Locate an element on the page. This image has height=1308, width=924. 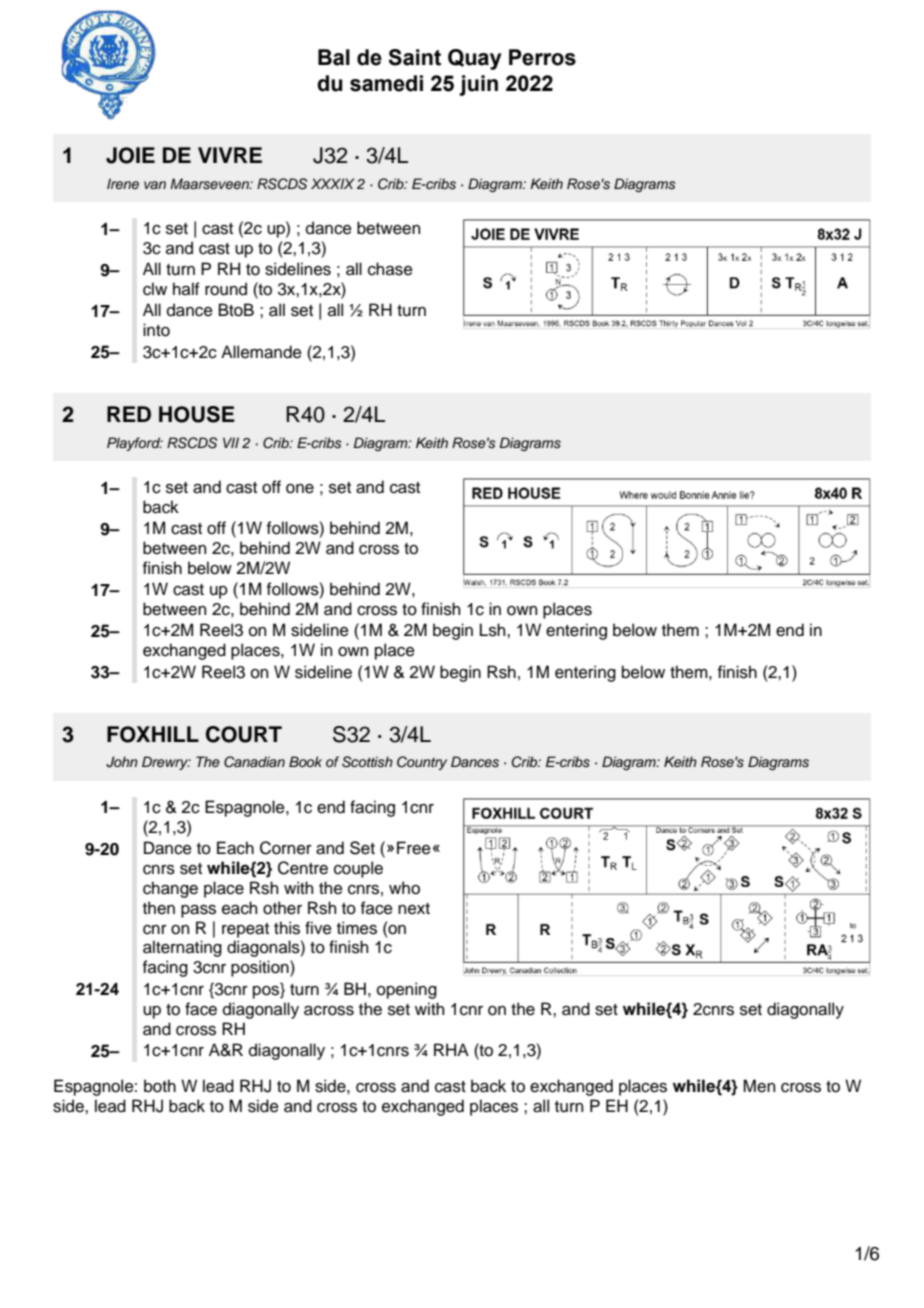
Perros is located at coordinates (542, 57).
